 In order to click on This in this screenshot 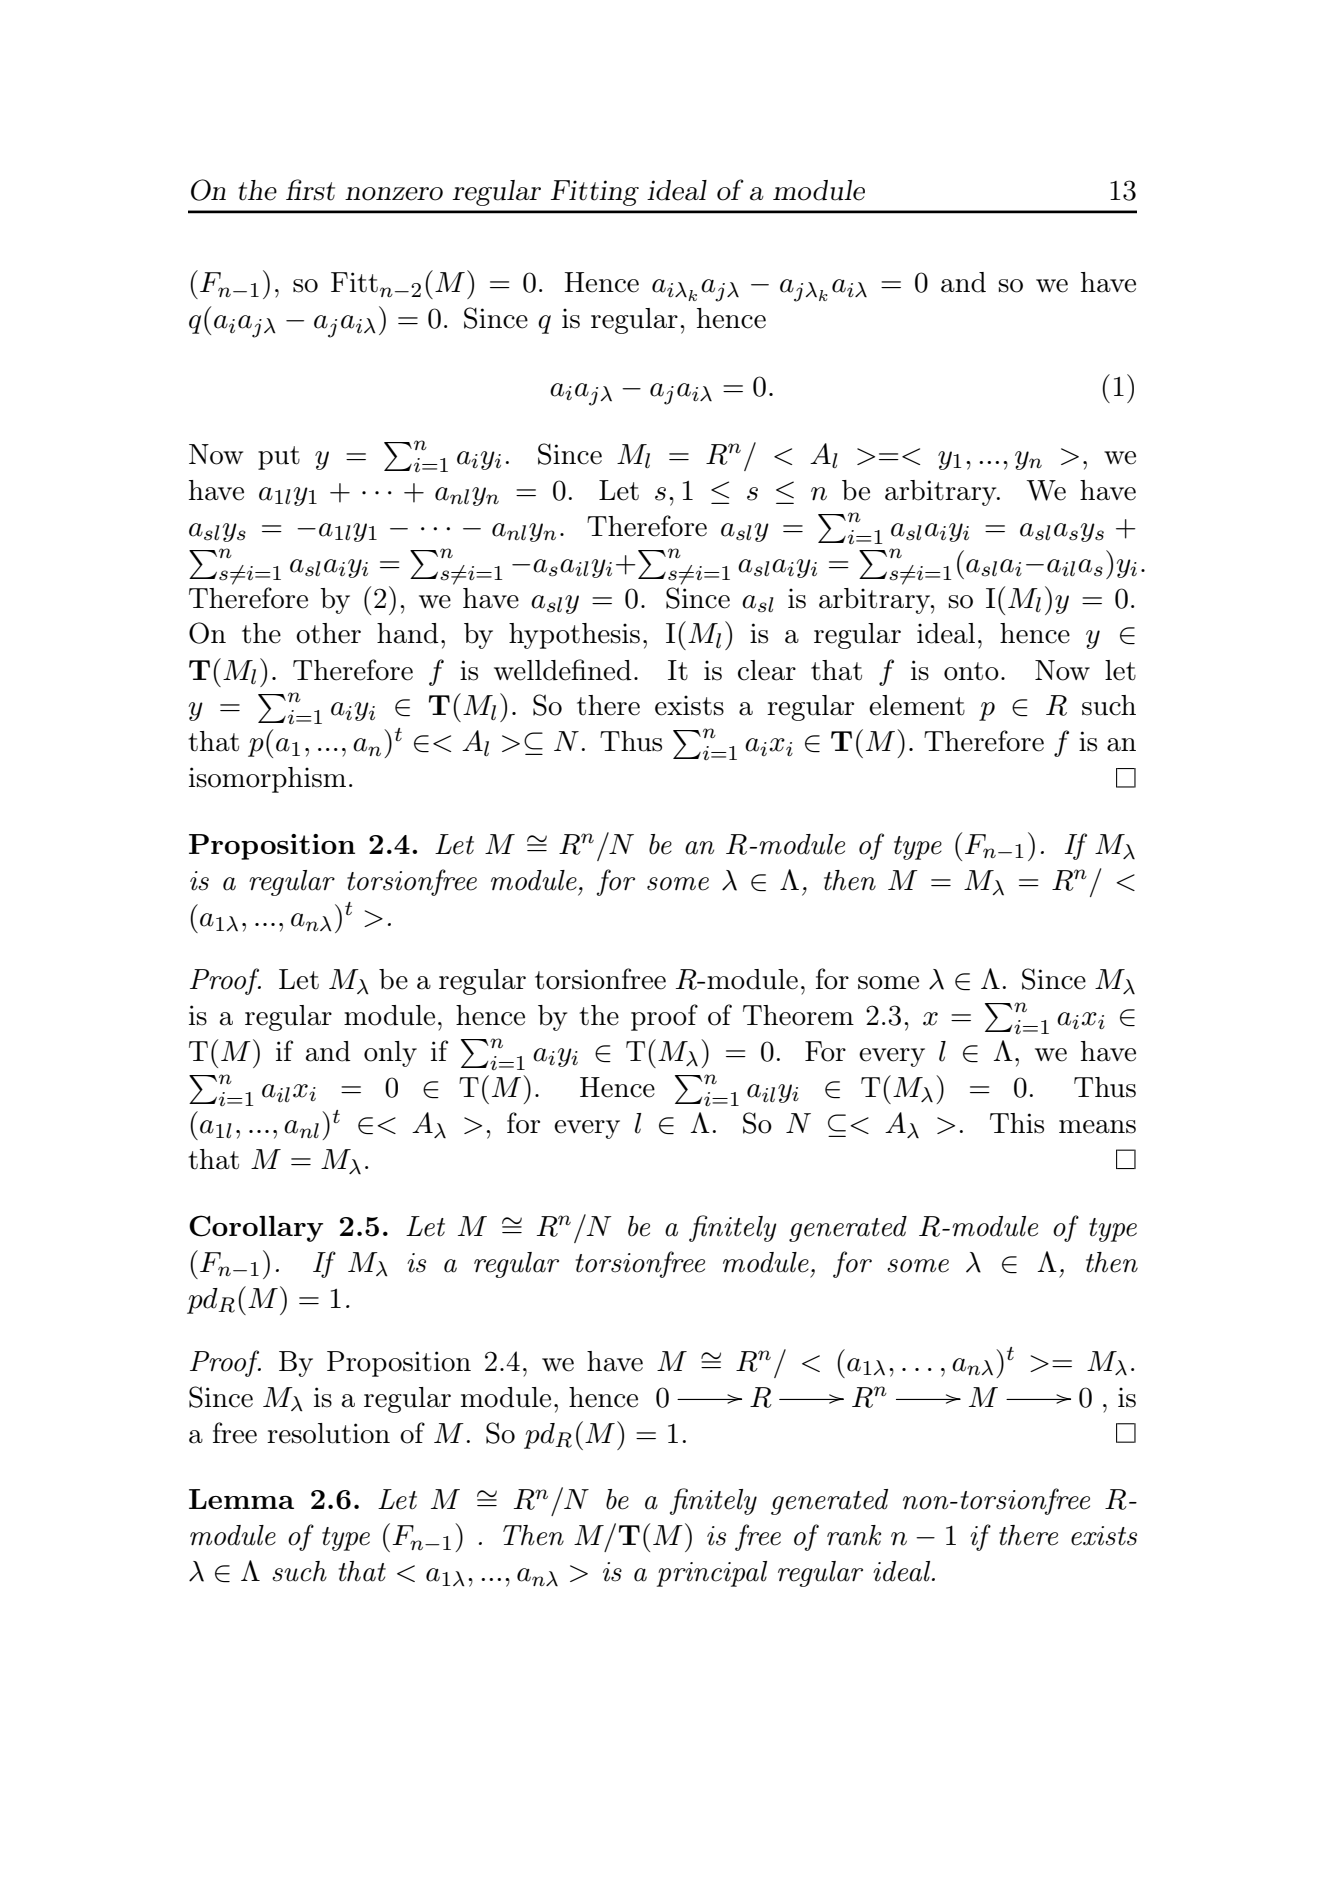, I will do `click(1017, 1123)`.
